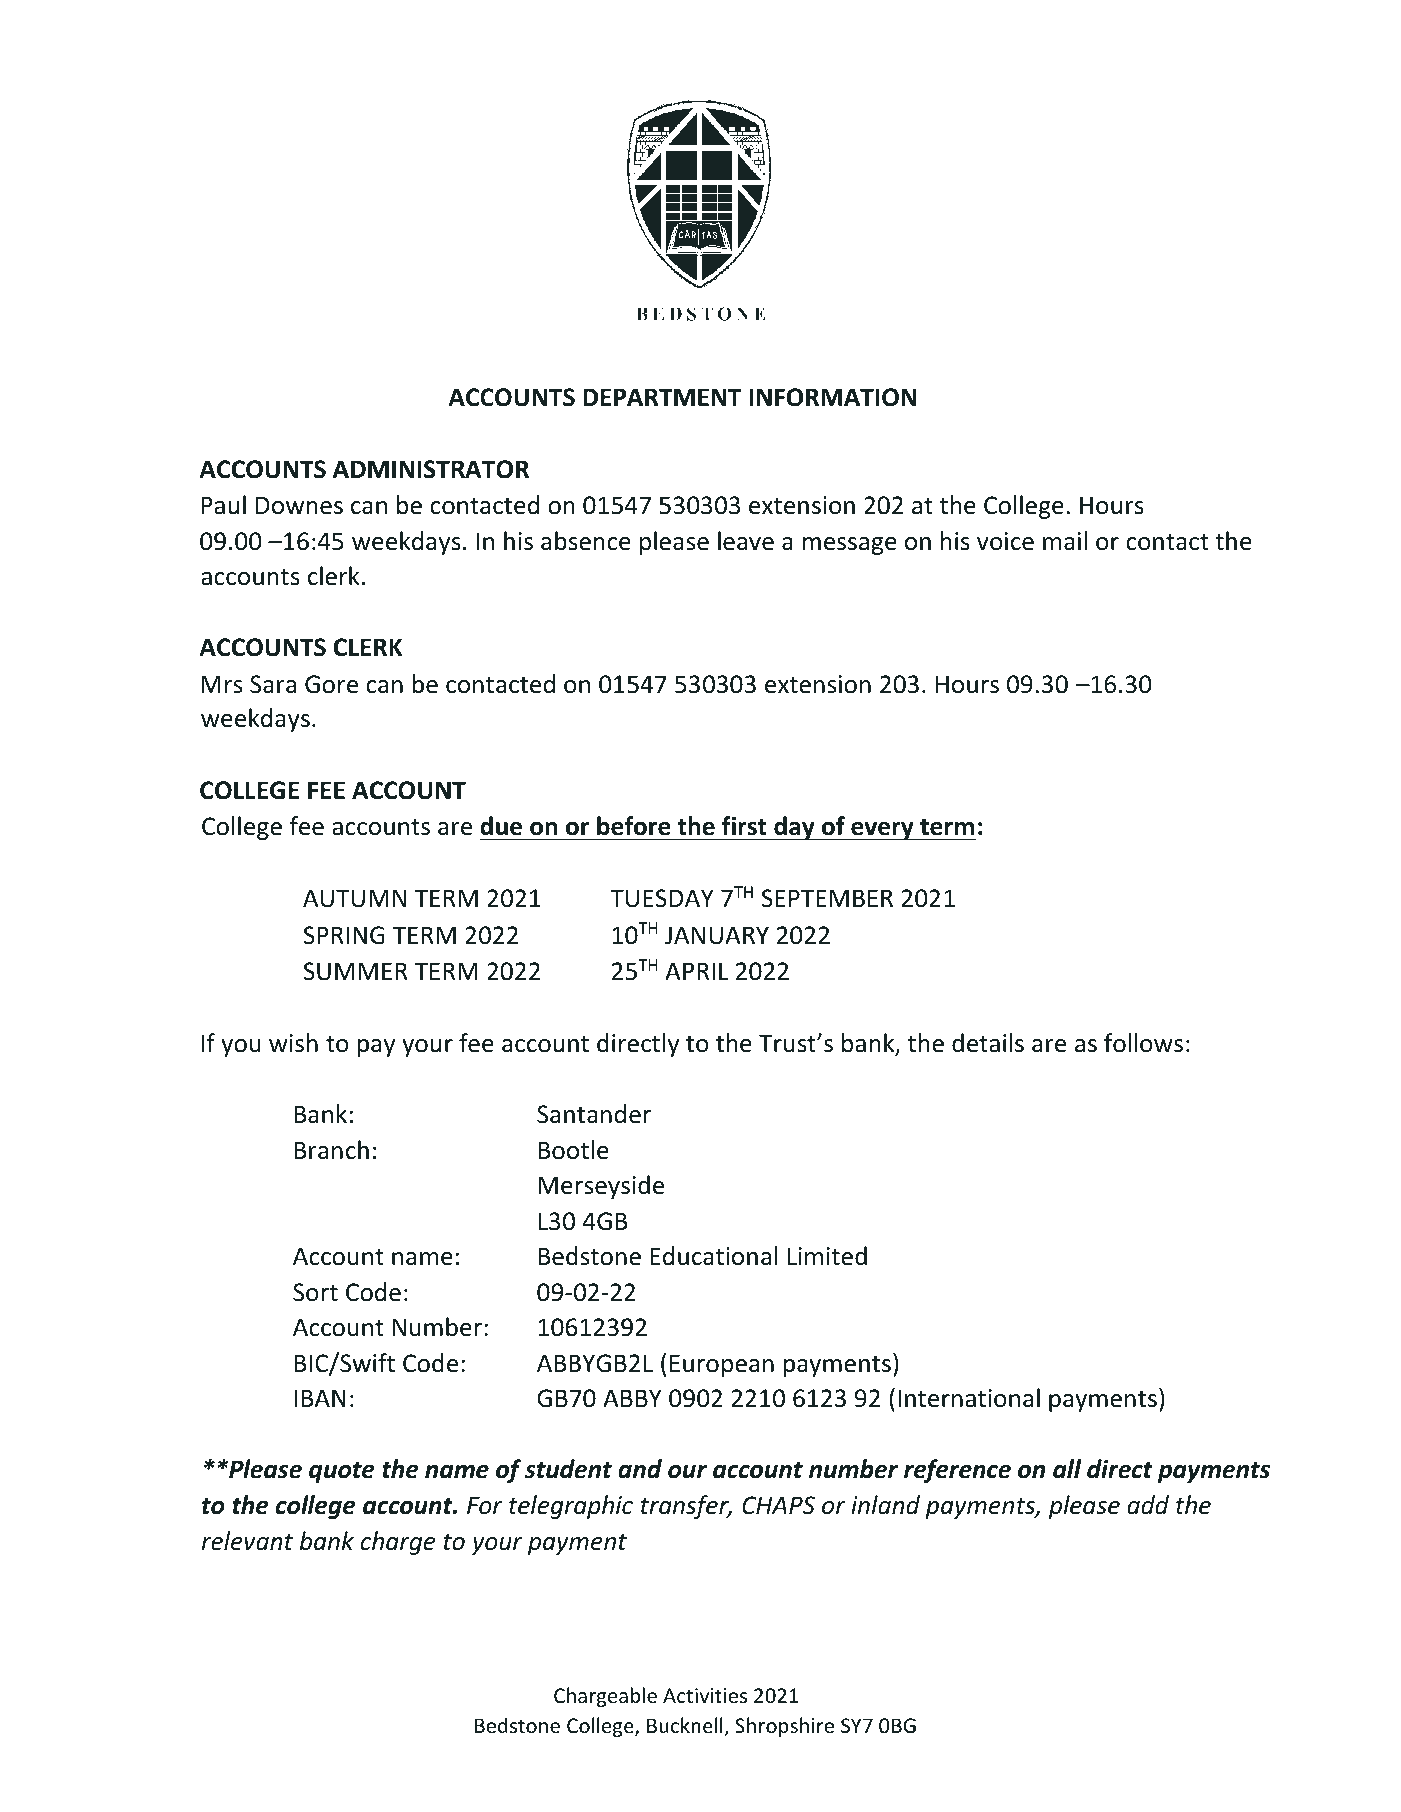 This image has height=1812, width=1401. Describe the element at coordinates (705, 1696) in the image. I see `Activities` at that location.
